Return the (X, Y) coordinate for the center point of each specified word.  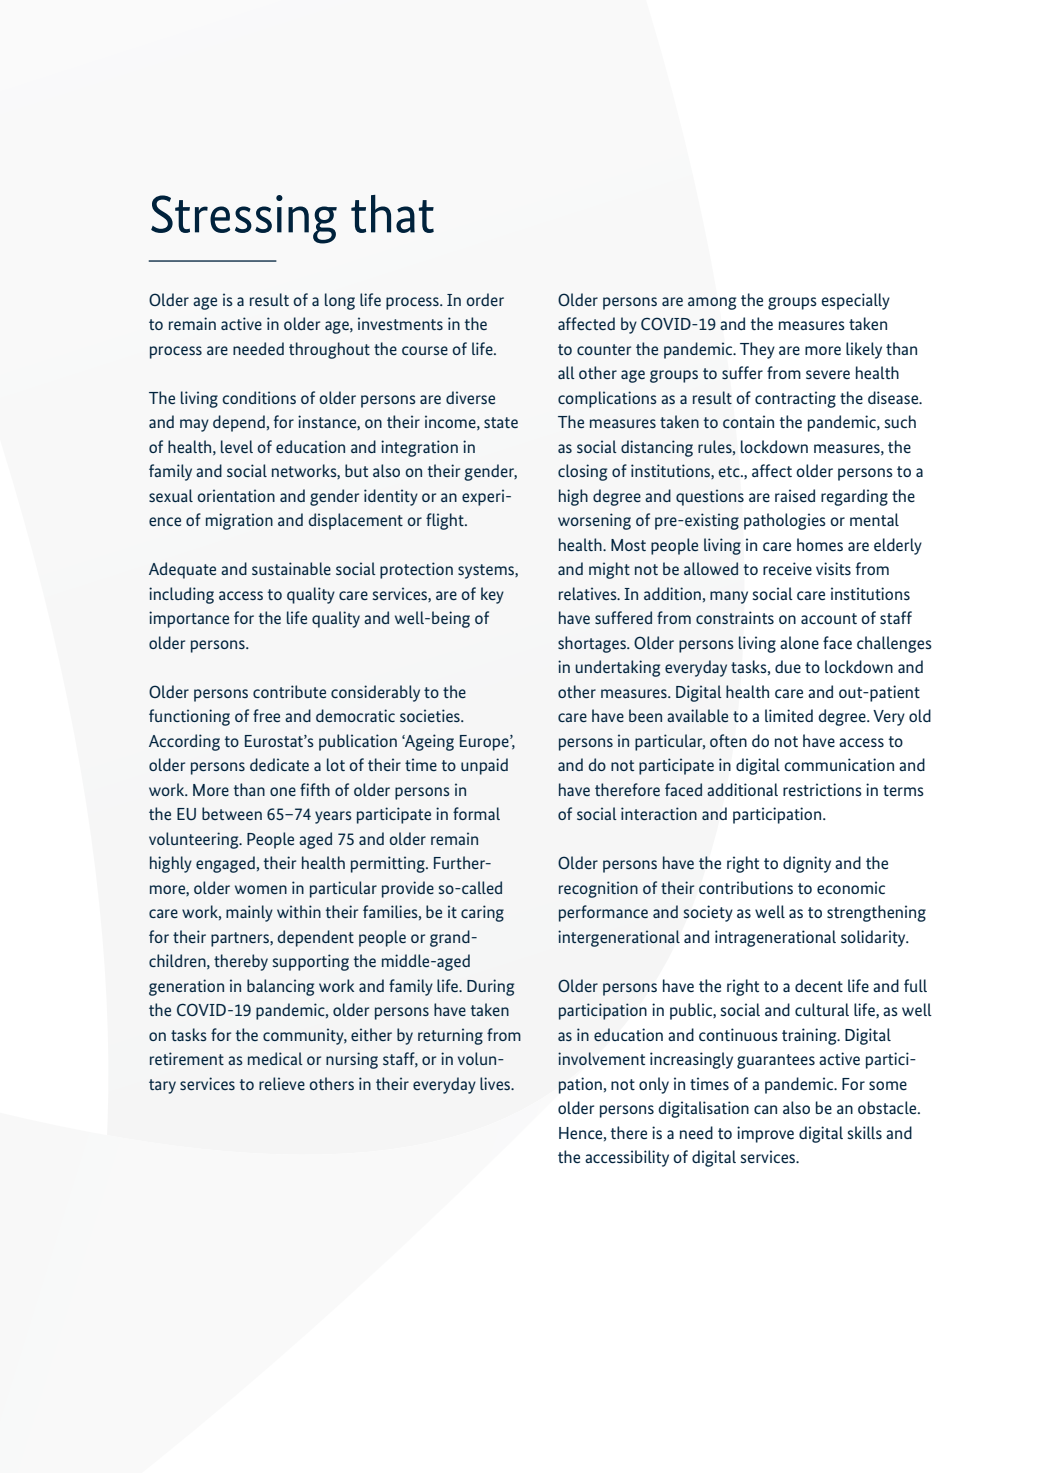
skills (865, 1132)
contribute (289, 691)
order (485, 299)
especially (855, 301)
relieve (282, 1083)
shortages (593, 644)
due (788, 666)
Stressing (244, 219)
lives (496, 1083)
